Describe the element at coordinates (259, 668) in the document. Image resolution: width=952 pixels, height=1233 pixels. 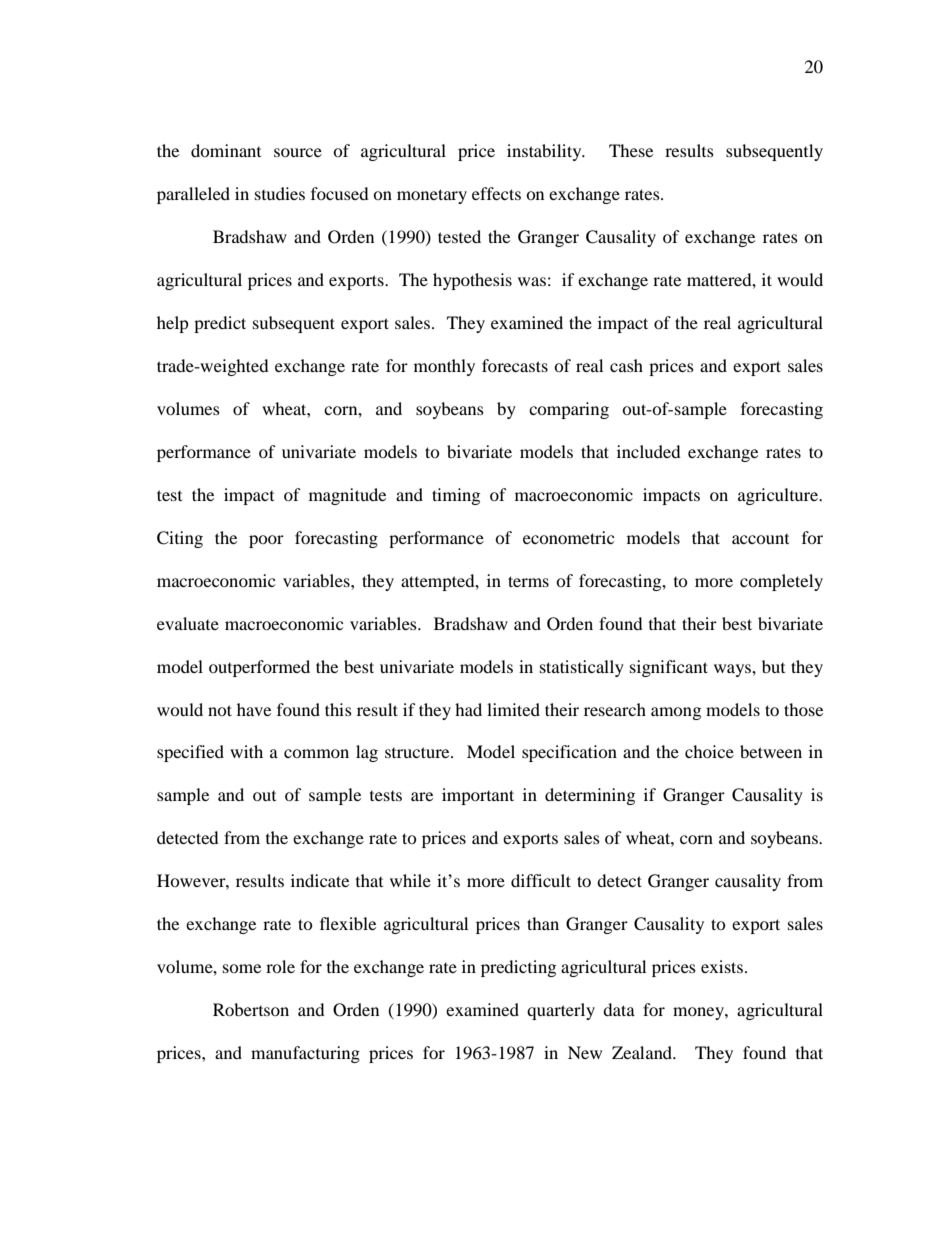
I see `outperformed` at that location.
